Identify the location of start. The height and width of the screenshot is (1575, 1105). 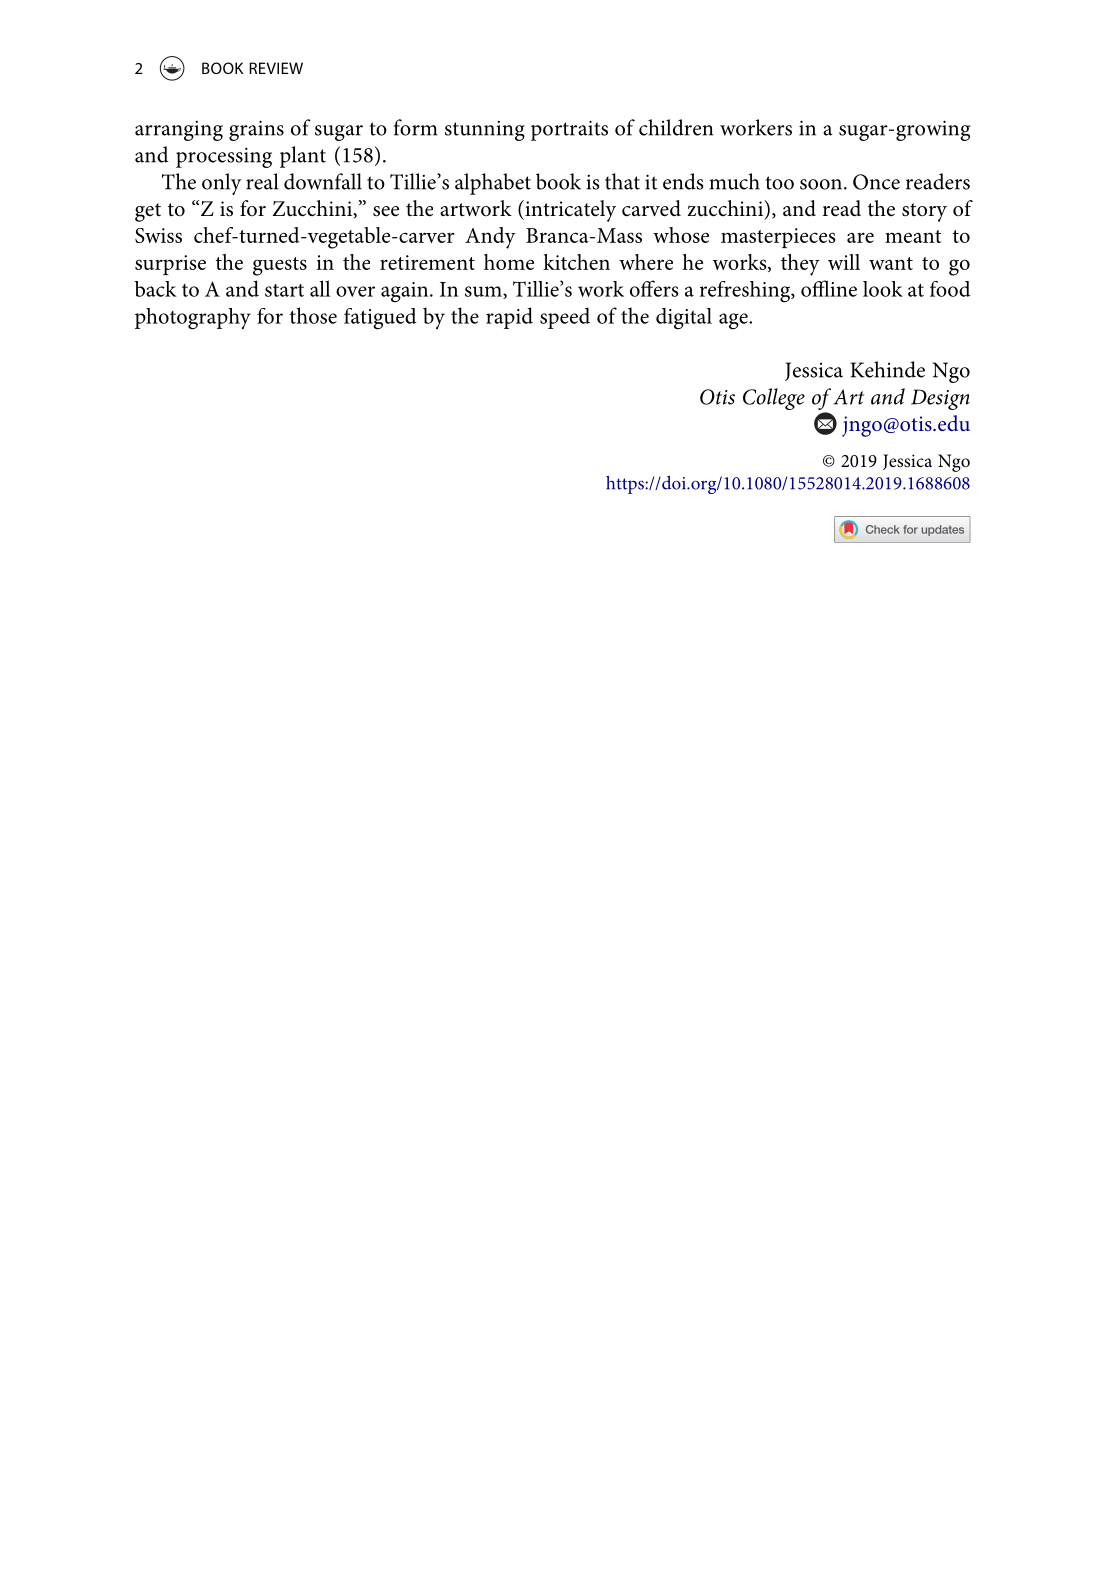
(284, 290).
